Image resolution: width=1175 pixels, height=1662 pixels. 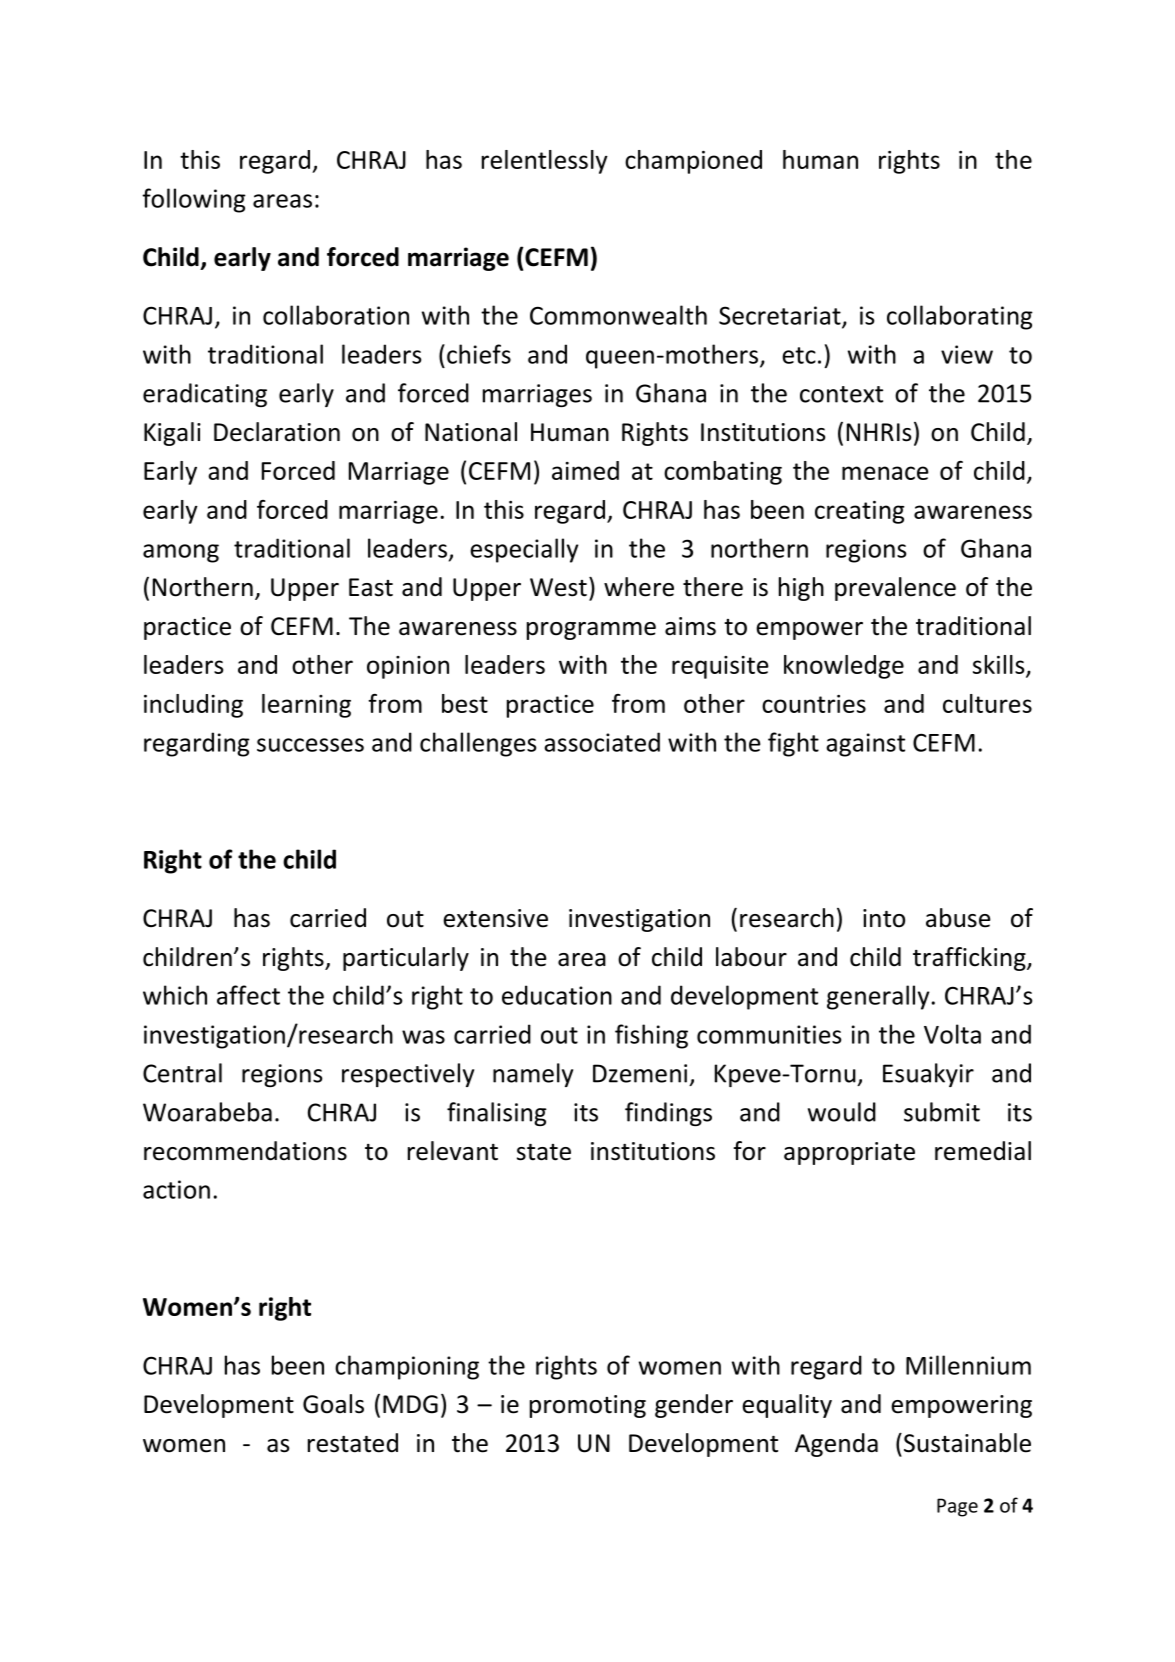 What do you see at coordinates (310, 745) in the screenshot?
I see `successes` at bounding box center [310, 745].
